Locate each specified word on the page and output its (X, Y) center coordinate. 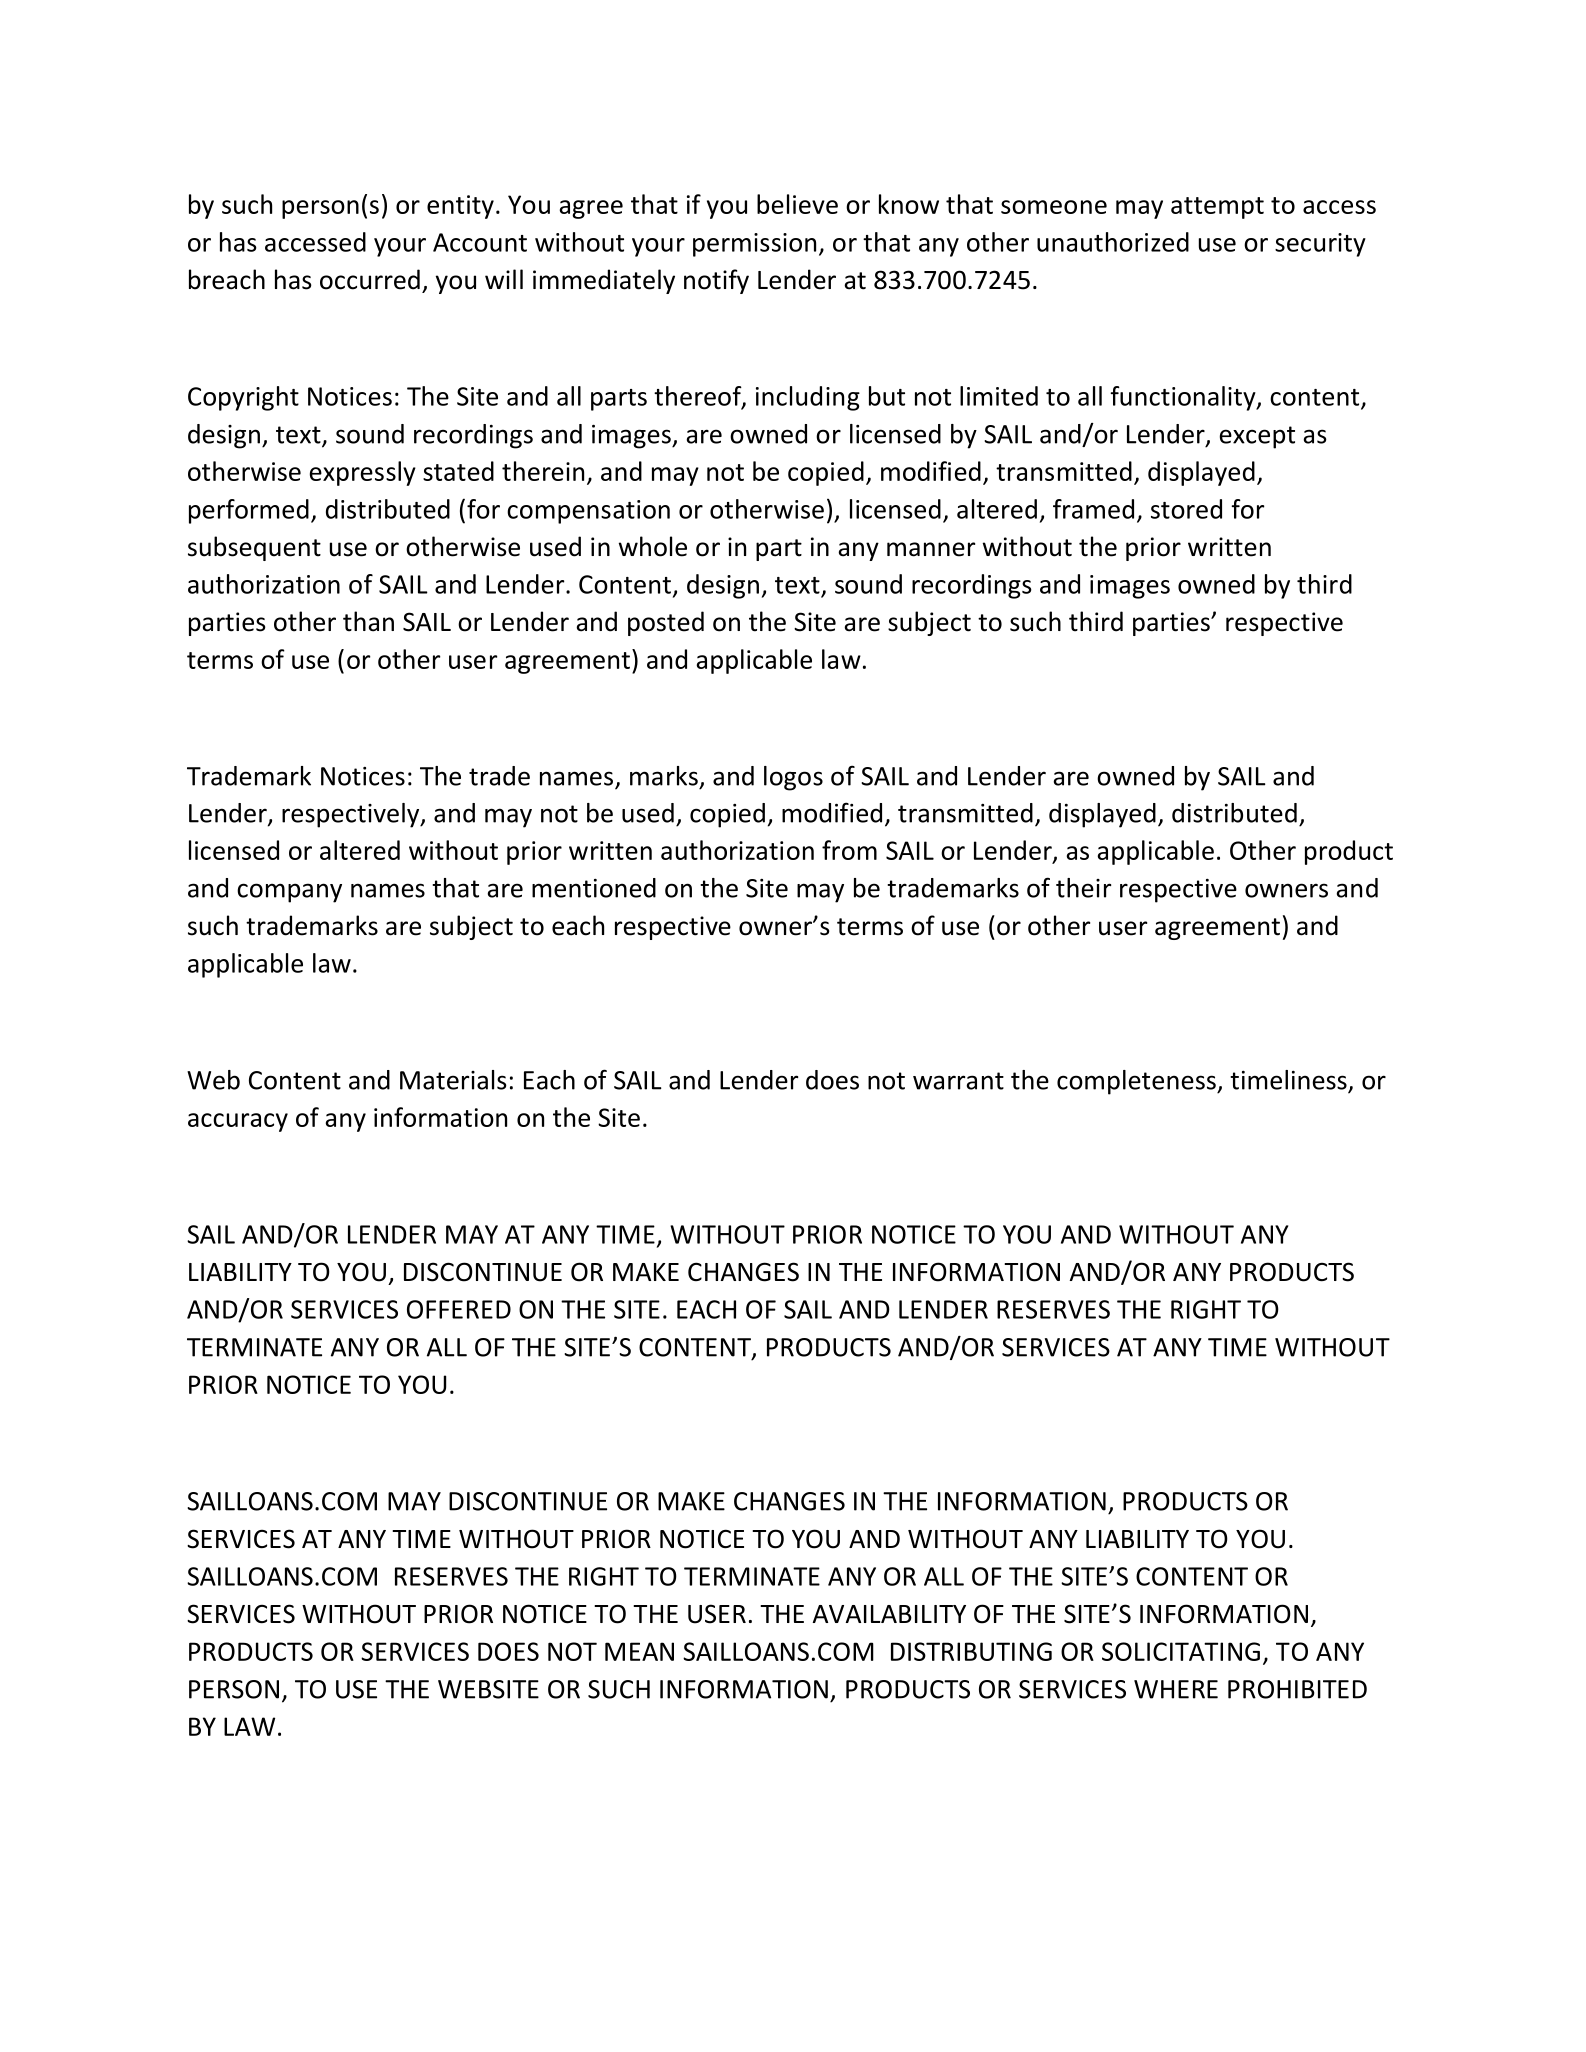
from (849, 850)
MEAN (639, 1651)
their (1083, 888)
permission (754, 245)
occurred (370, 279)
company (289, 893)
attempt (1217, 208)
